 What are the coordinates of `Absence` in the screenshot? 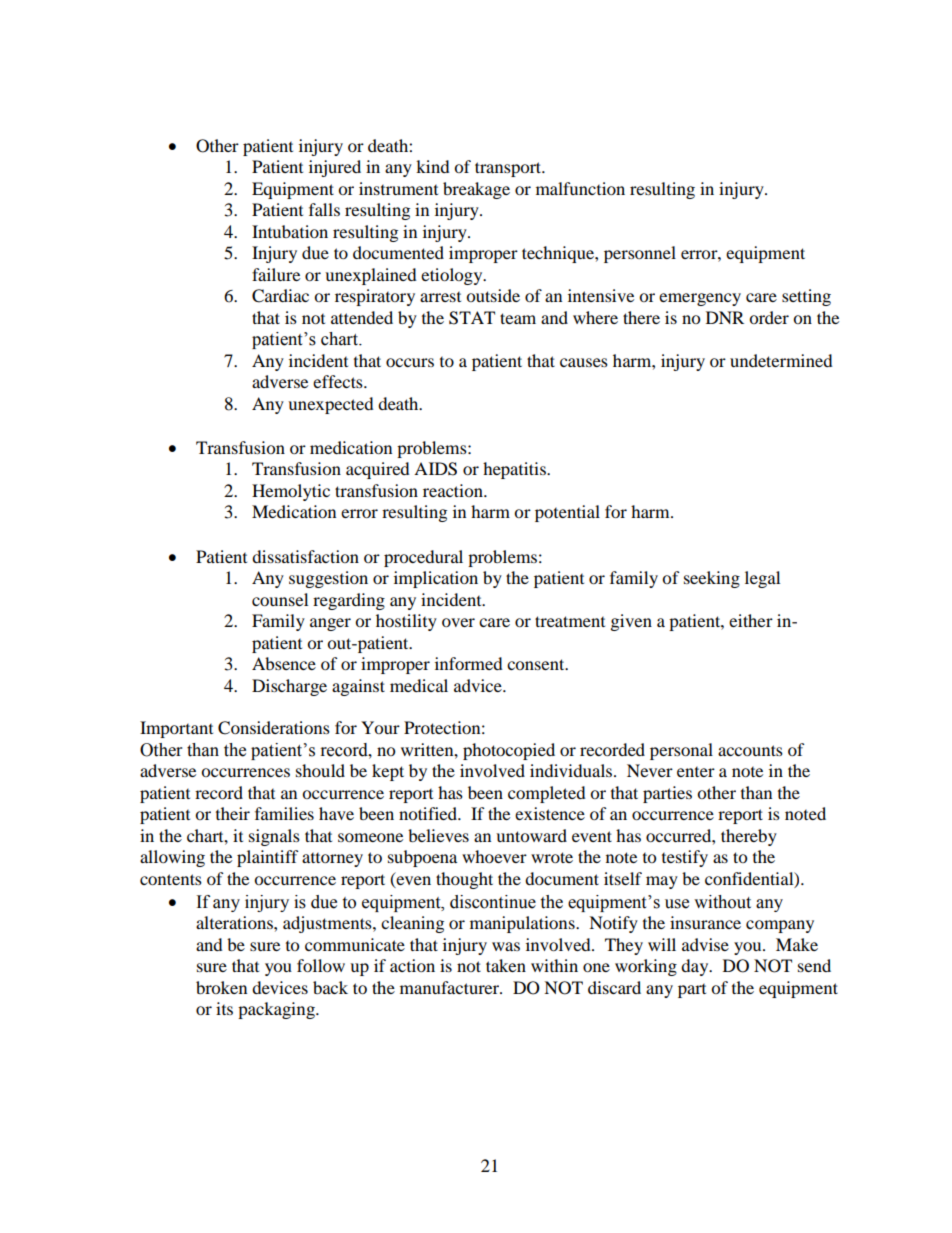 It's located at (284, 663).
